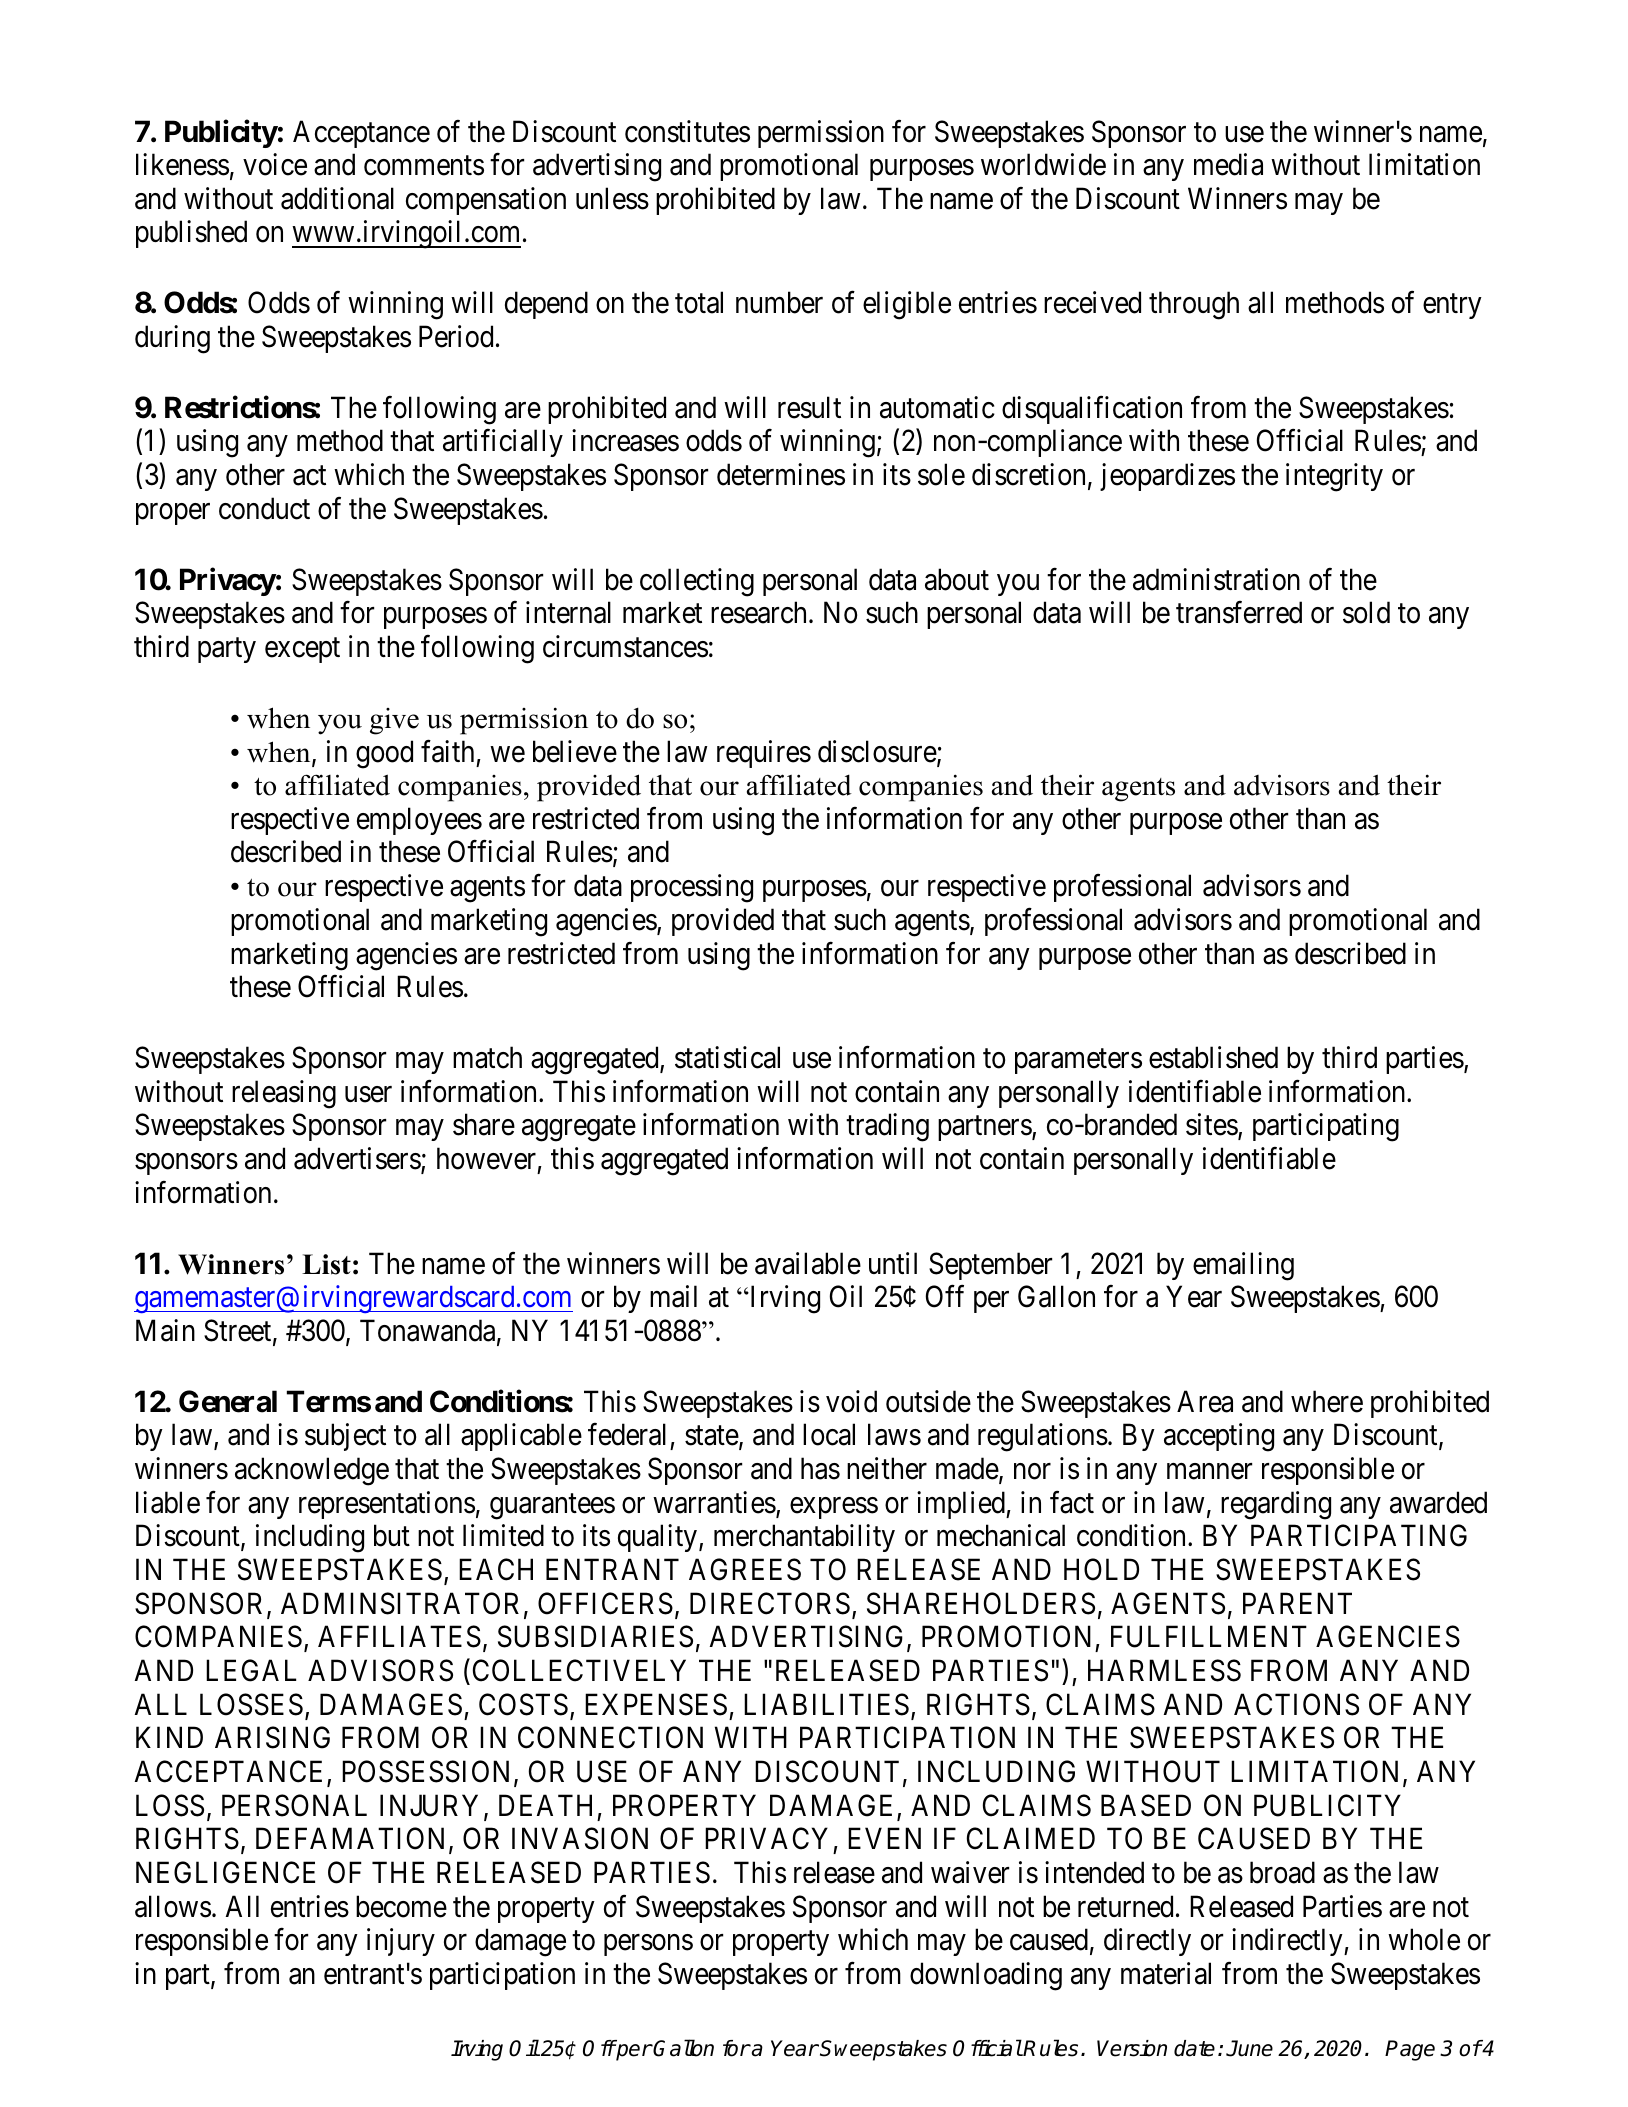 The width and height of the document is (1628, 2107). What do you see at coordinates (1228, 164) in the document?
I see `media` at bounding box center [1228, 164].
